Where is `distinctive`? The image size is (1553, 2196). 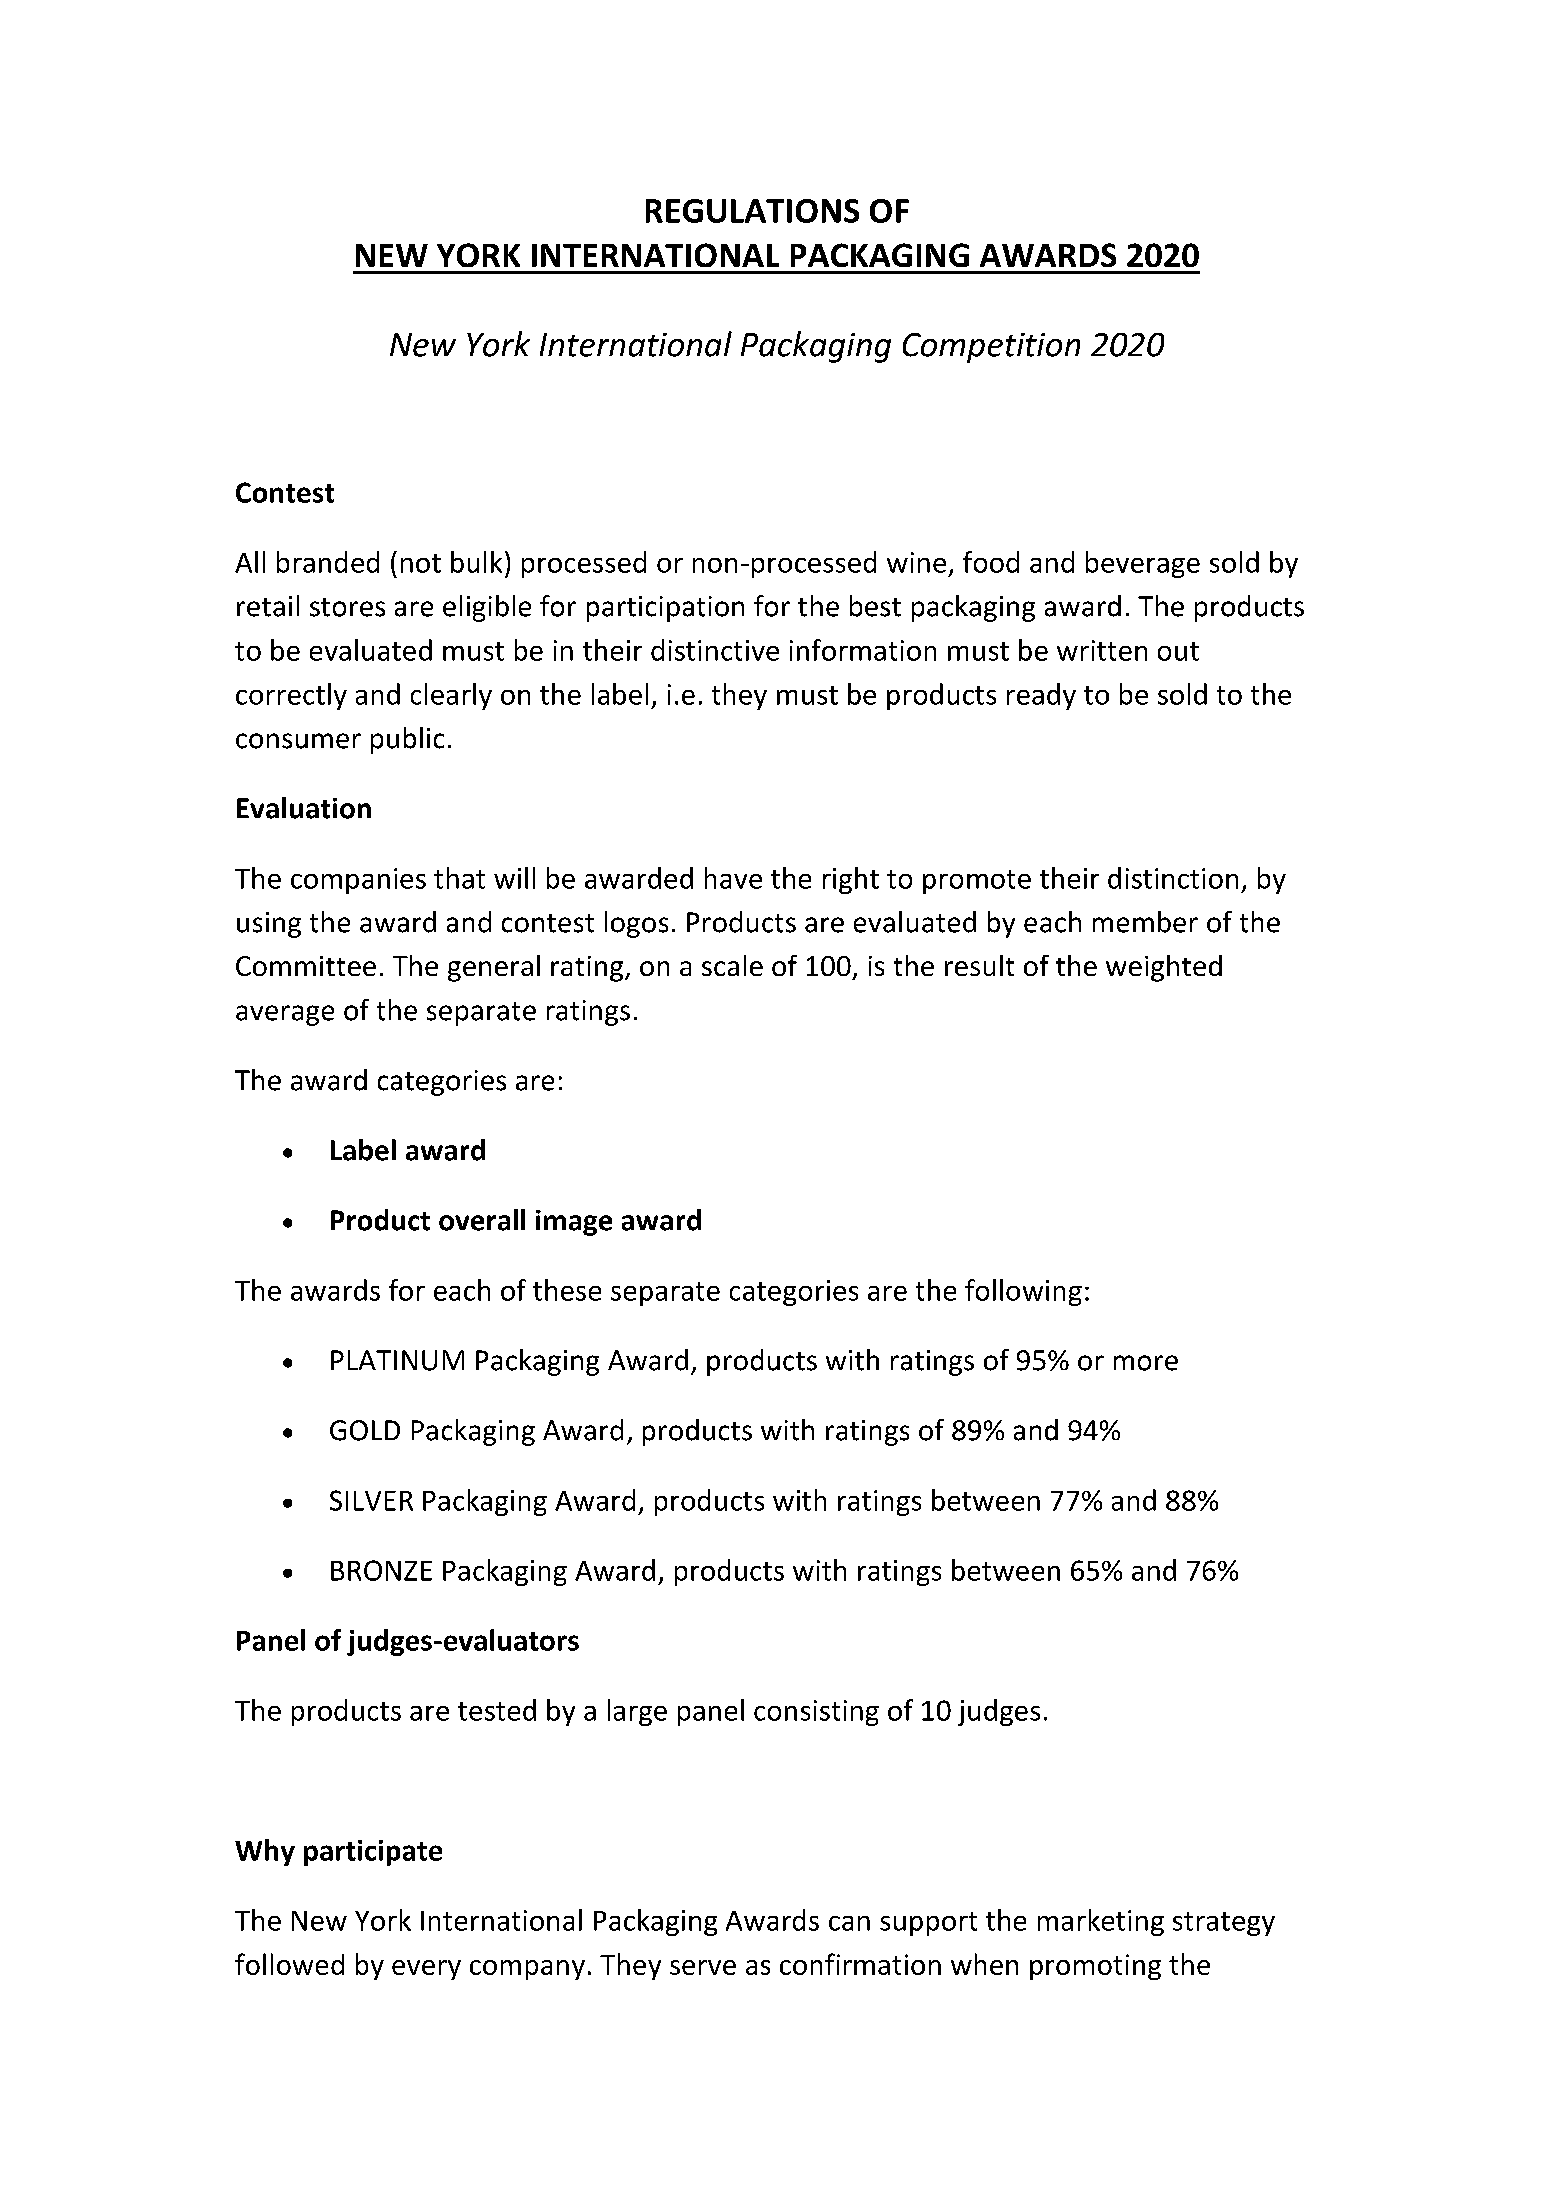
distinctive is located at coordinates (715, 650).
